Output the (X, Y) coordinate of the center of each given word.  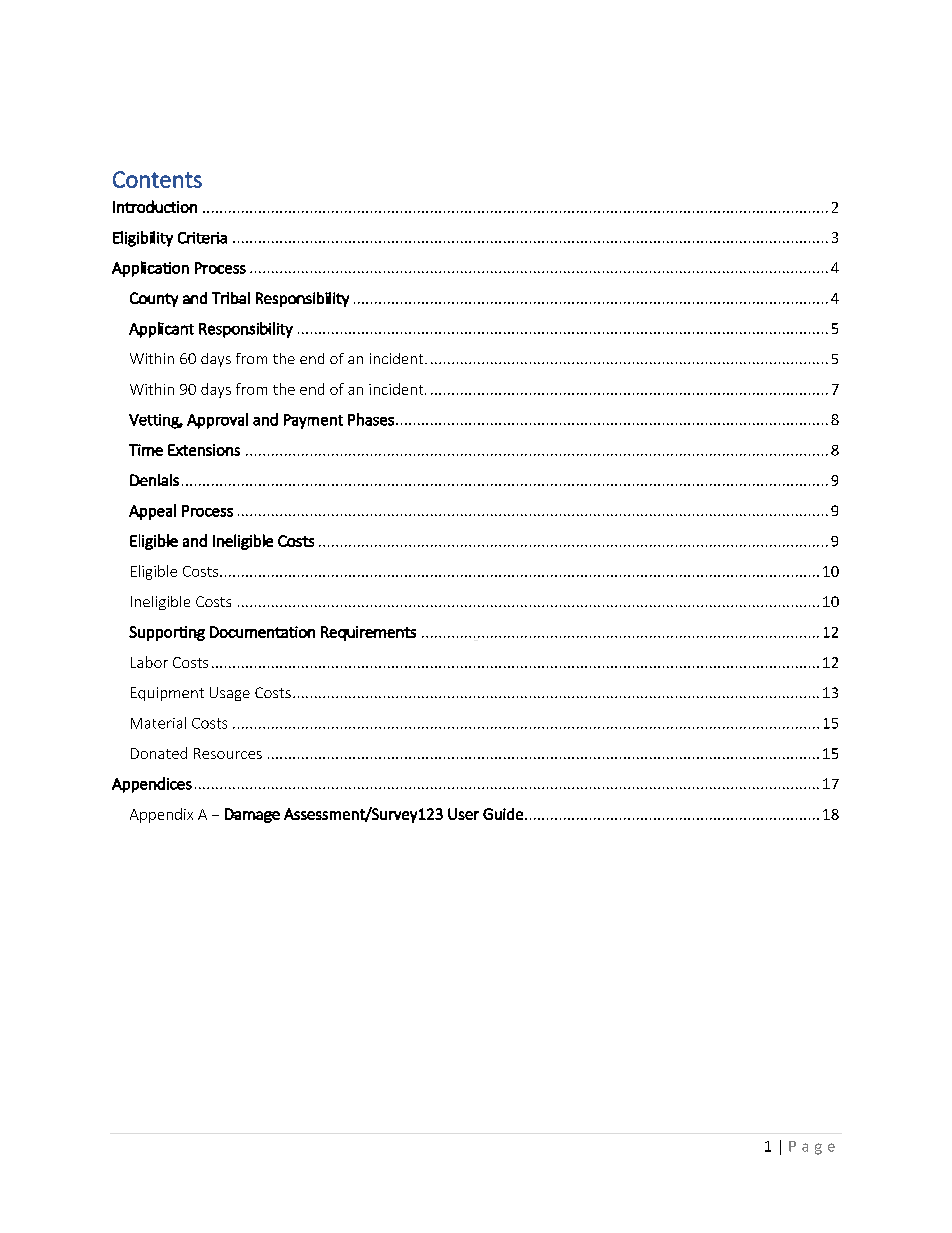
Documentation (262, 632)
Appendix (161, 815)
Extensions (204, 450)
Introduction (155, 206)
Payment (313, 421)
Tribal (231, 298)
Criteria (202, 238)
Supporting (167, 633)
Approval (217, 421)
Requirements (368, 633)
